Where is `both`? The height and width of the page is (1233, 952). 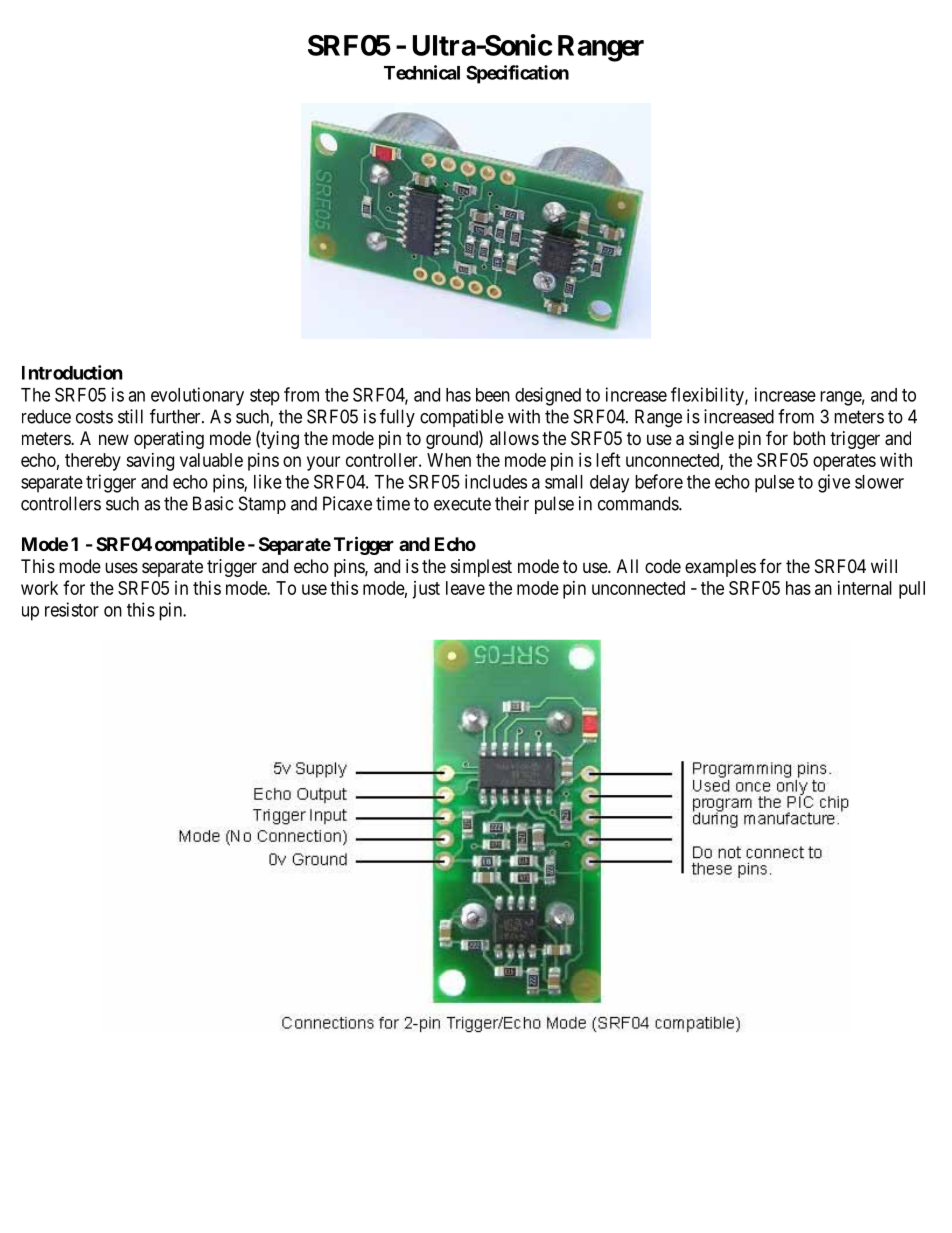 both is located at coordinates (809, 438).
